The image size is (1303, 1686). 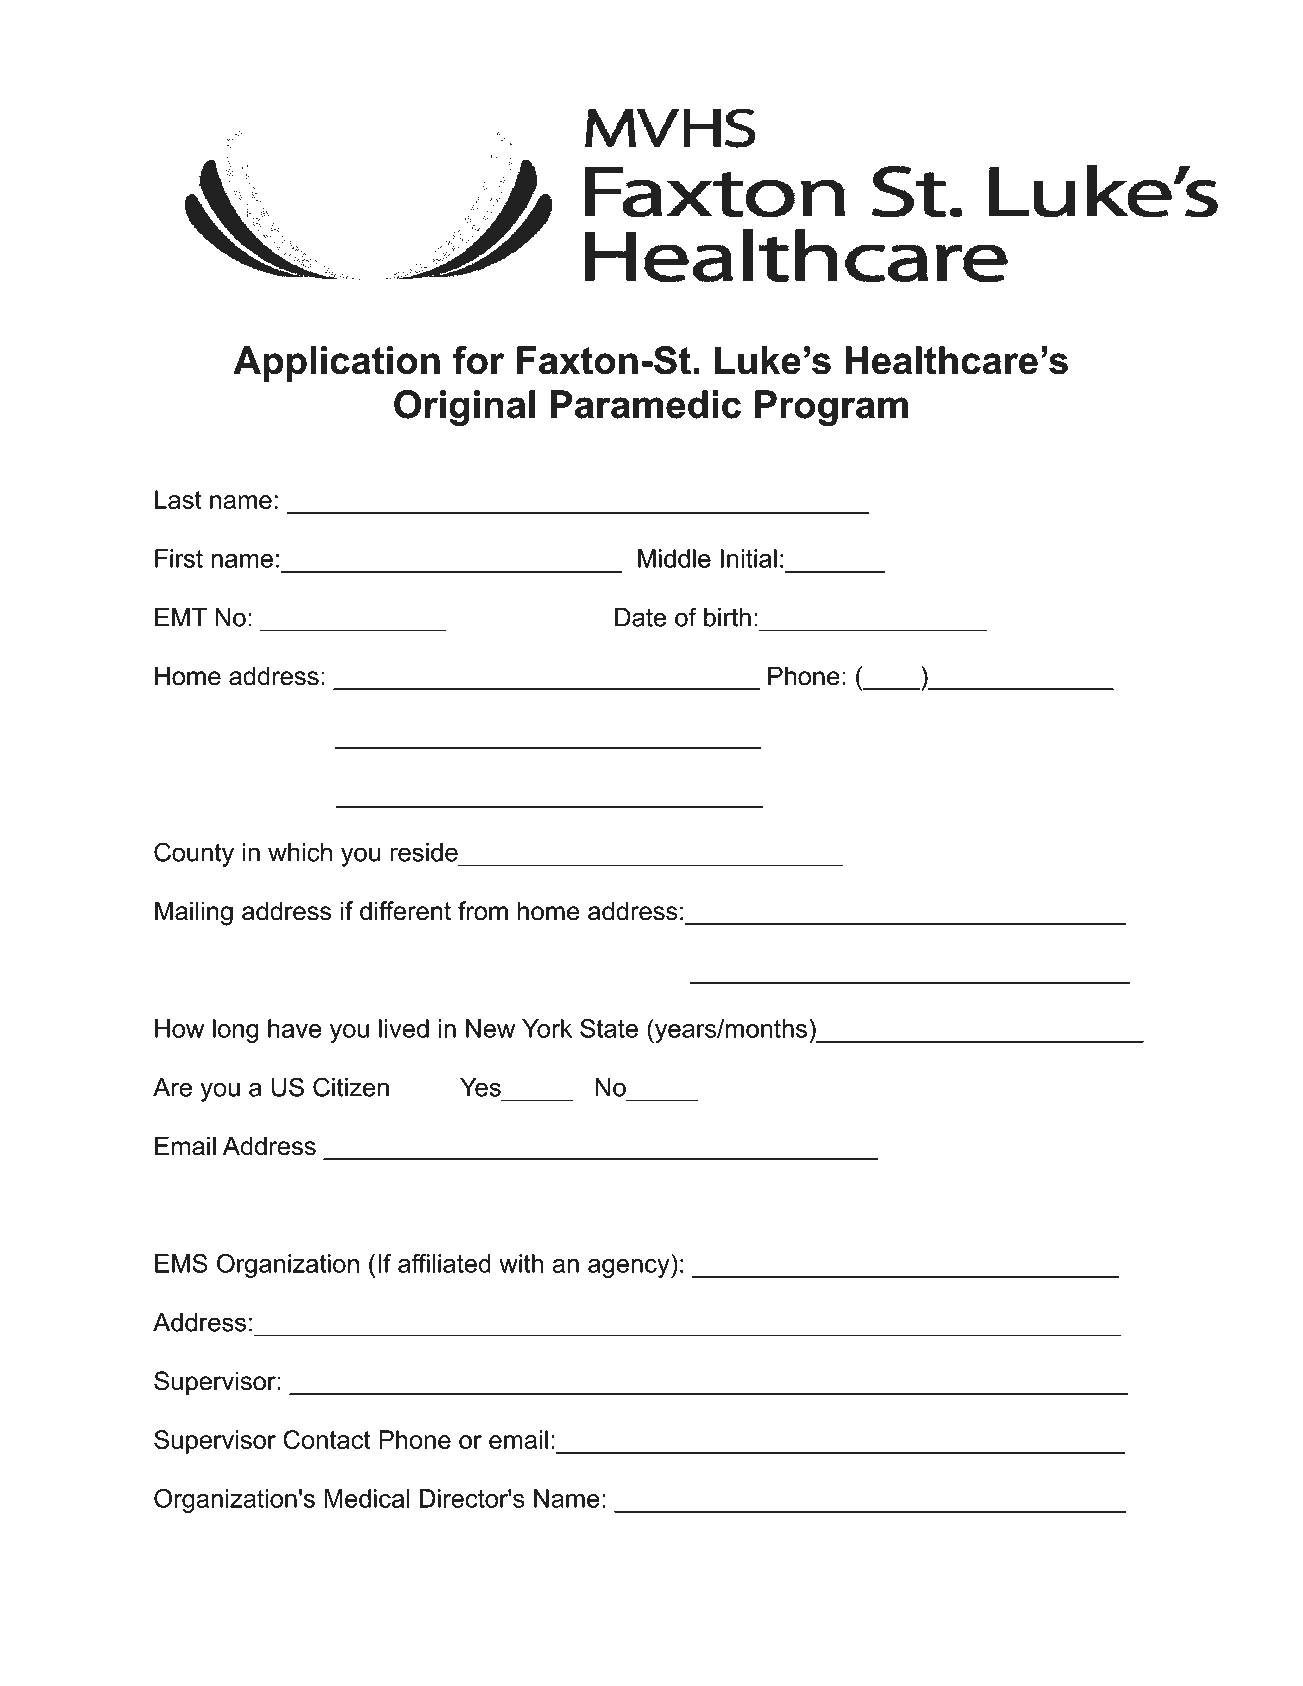 I want to click on Contact, so click(x=326, y=1439).
